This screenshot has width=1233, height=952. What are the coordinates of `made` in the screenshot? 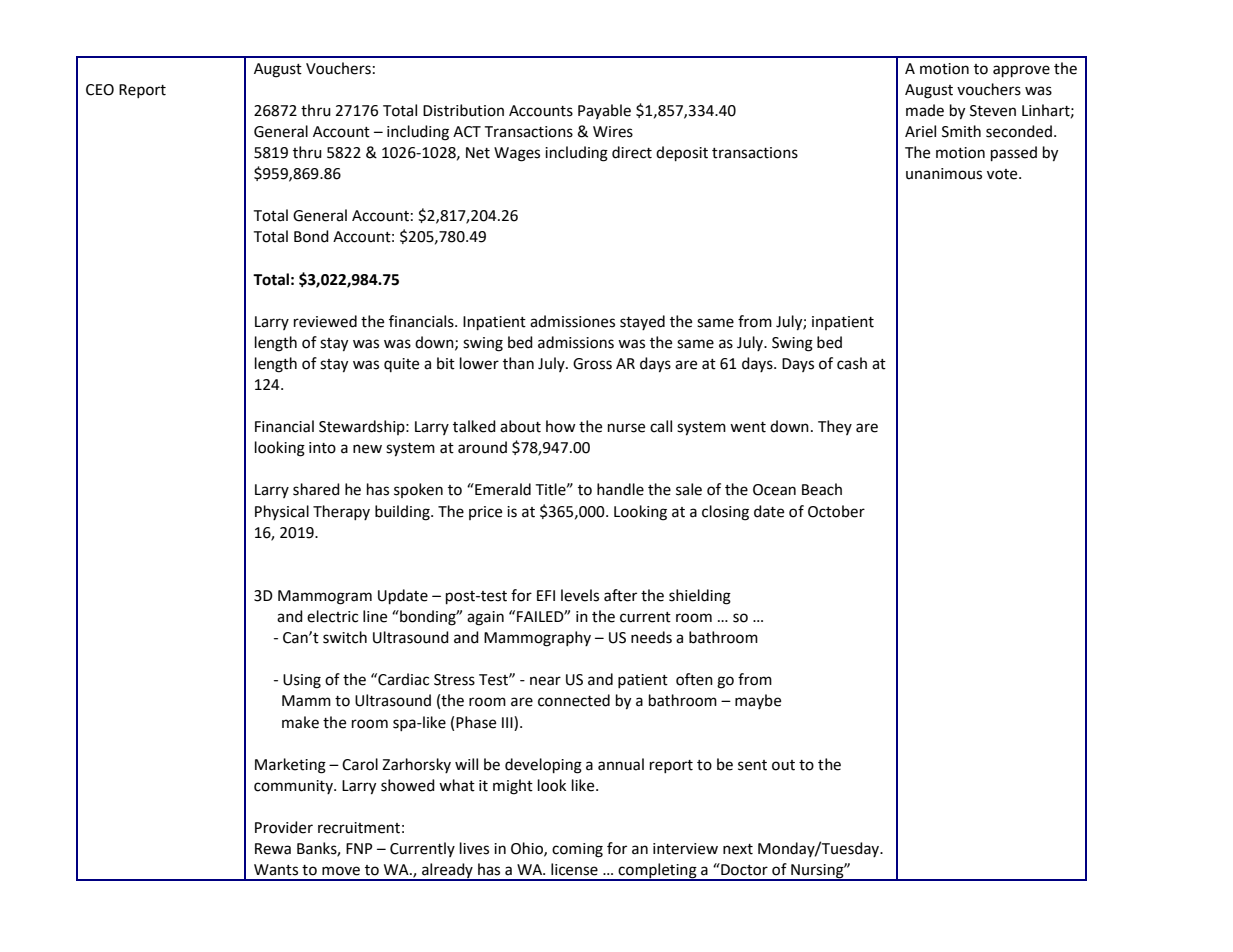 It's located at (925, 110).
